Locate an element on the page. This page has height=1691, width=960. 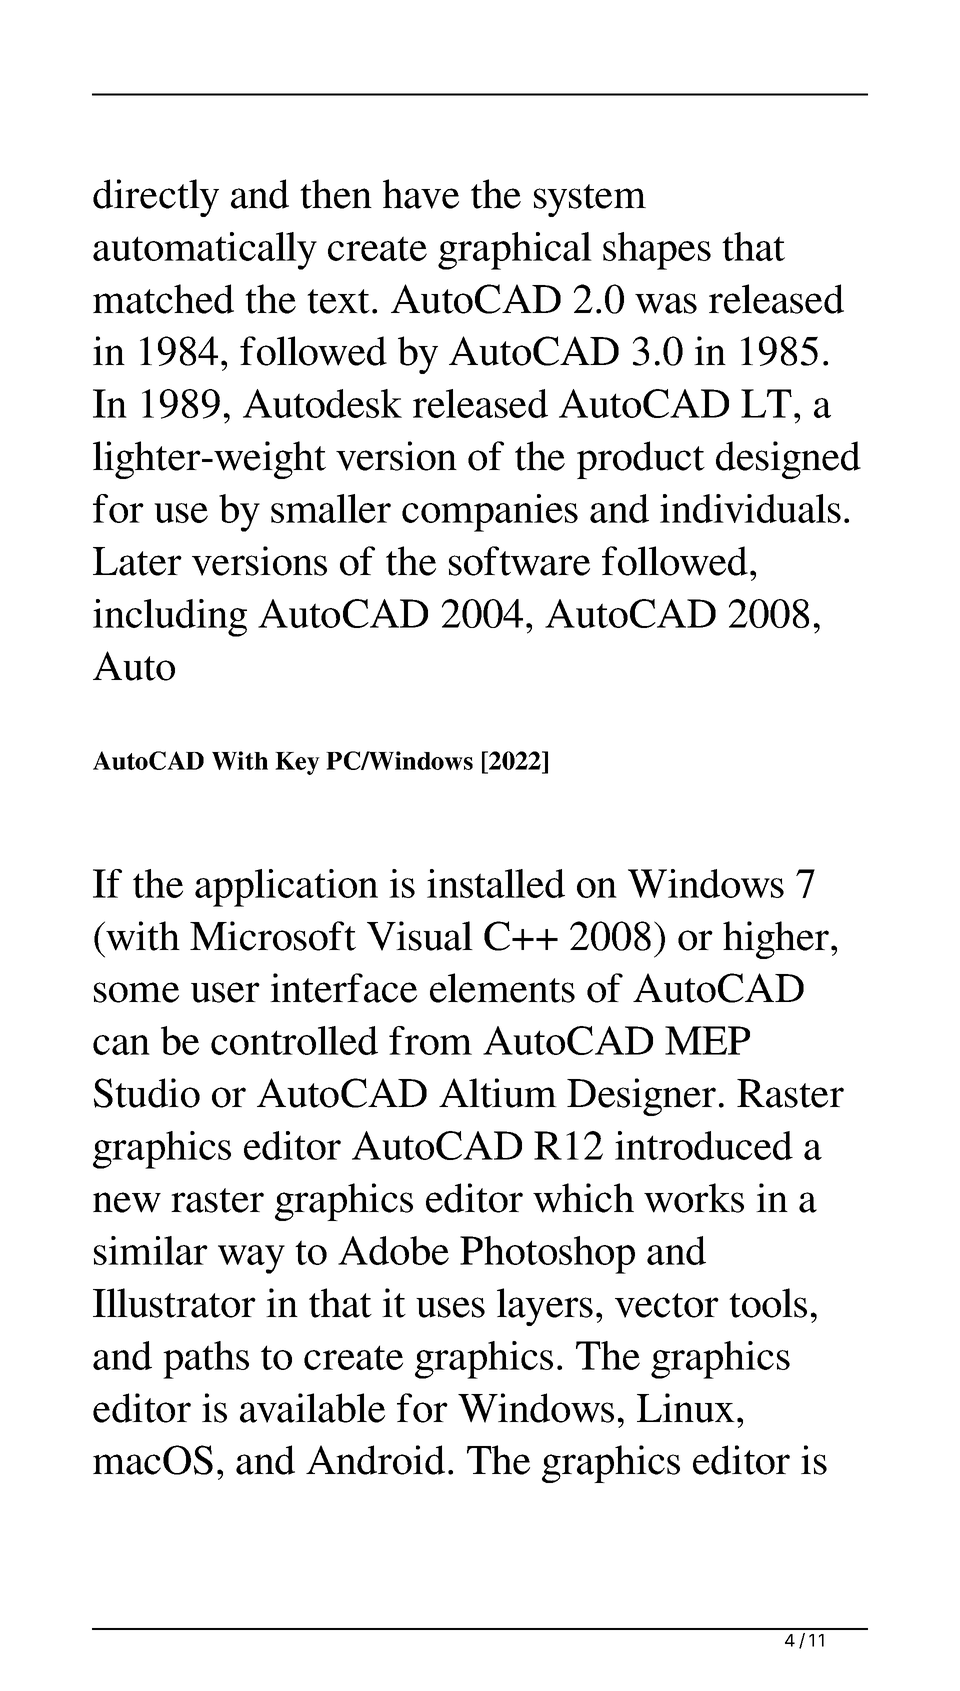
shapes is located at coordinates (657, 251).
